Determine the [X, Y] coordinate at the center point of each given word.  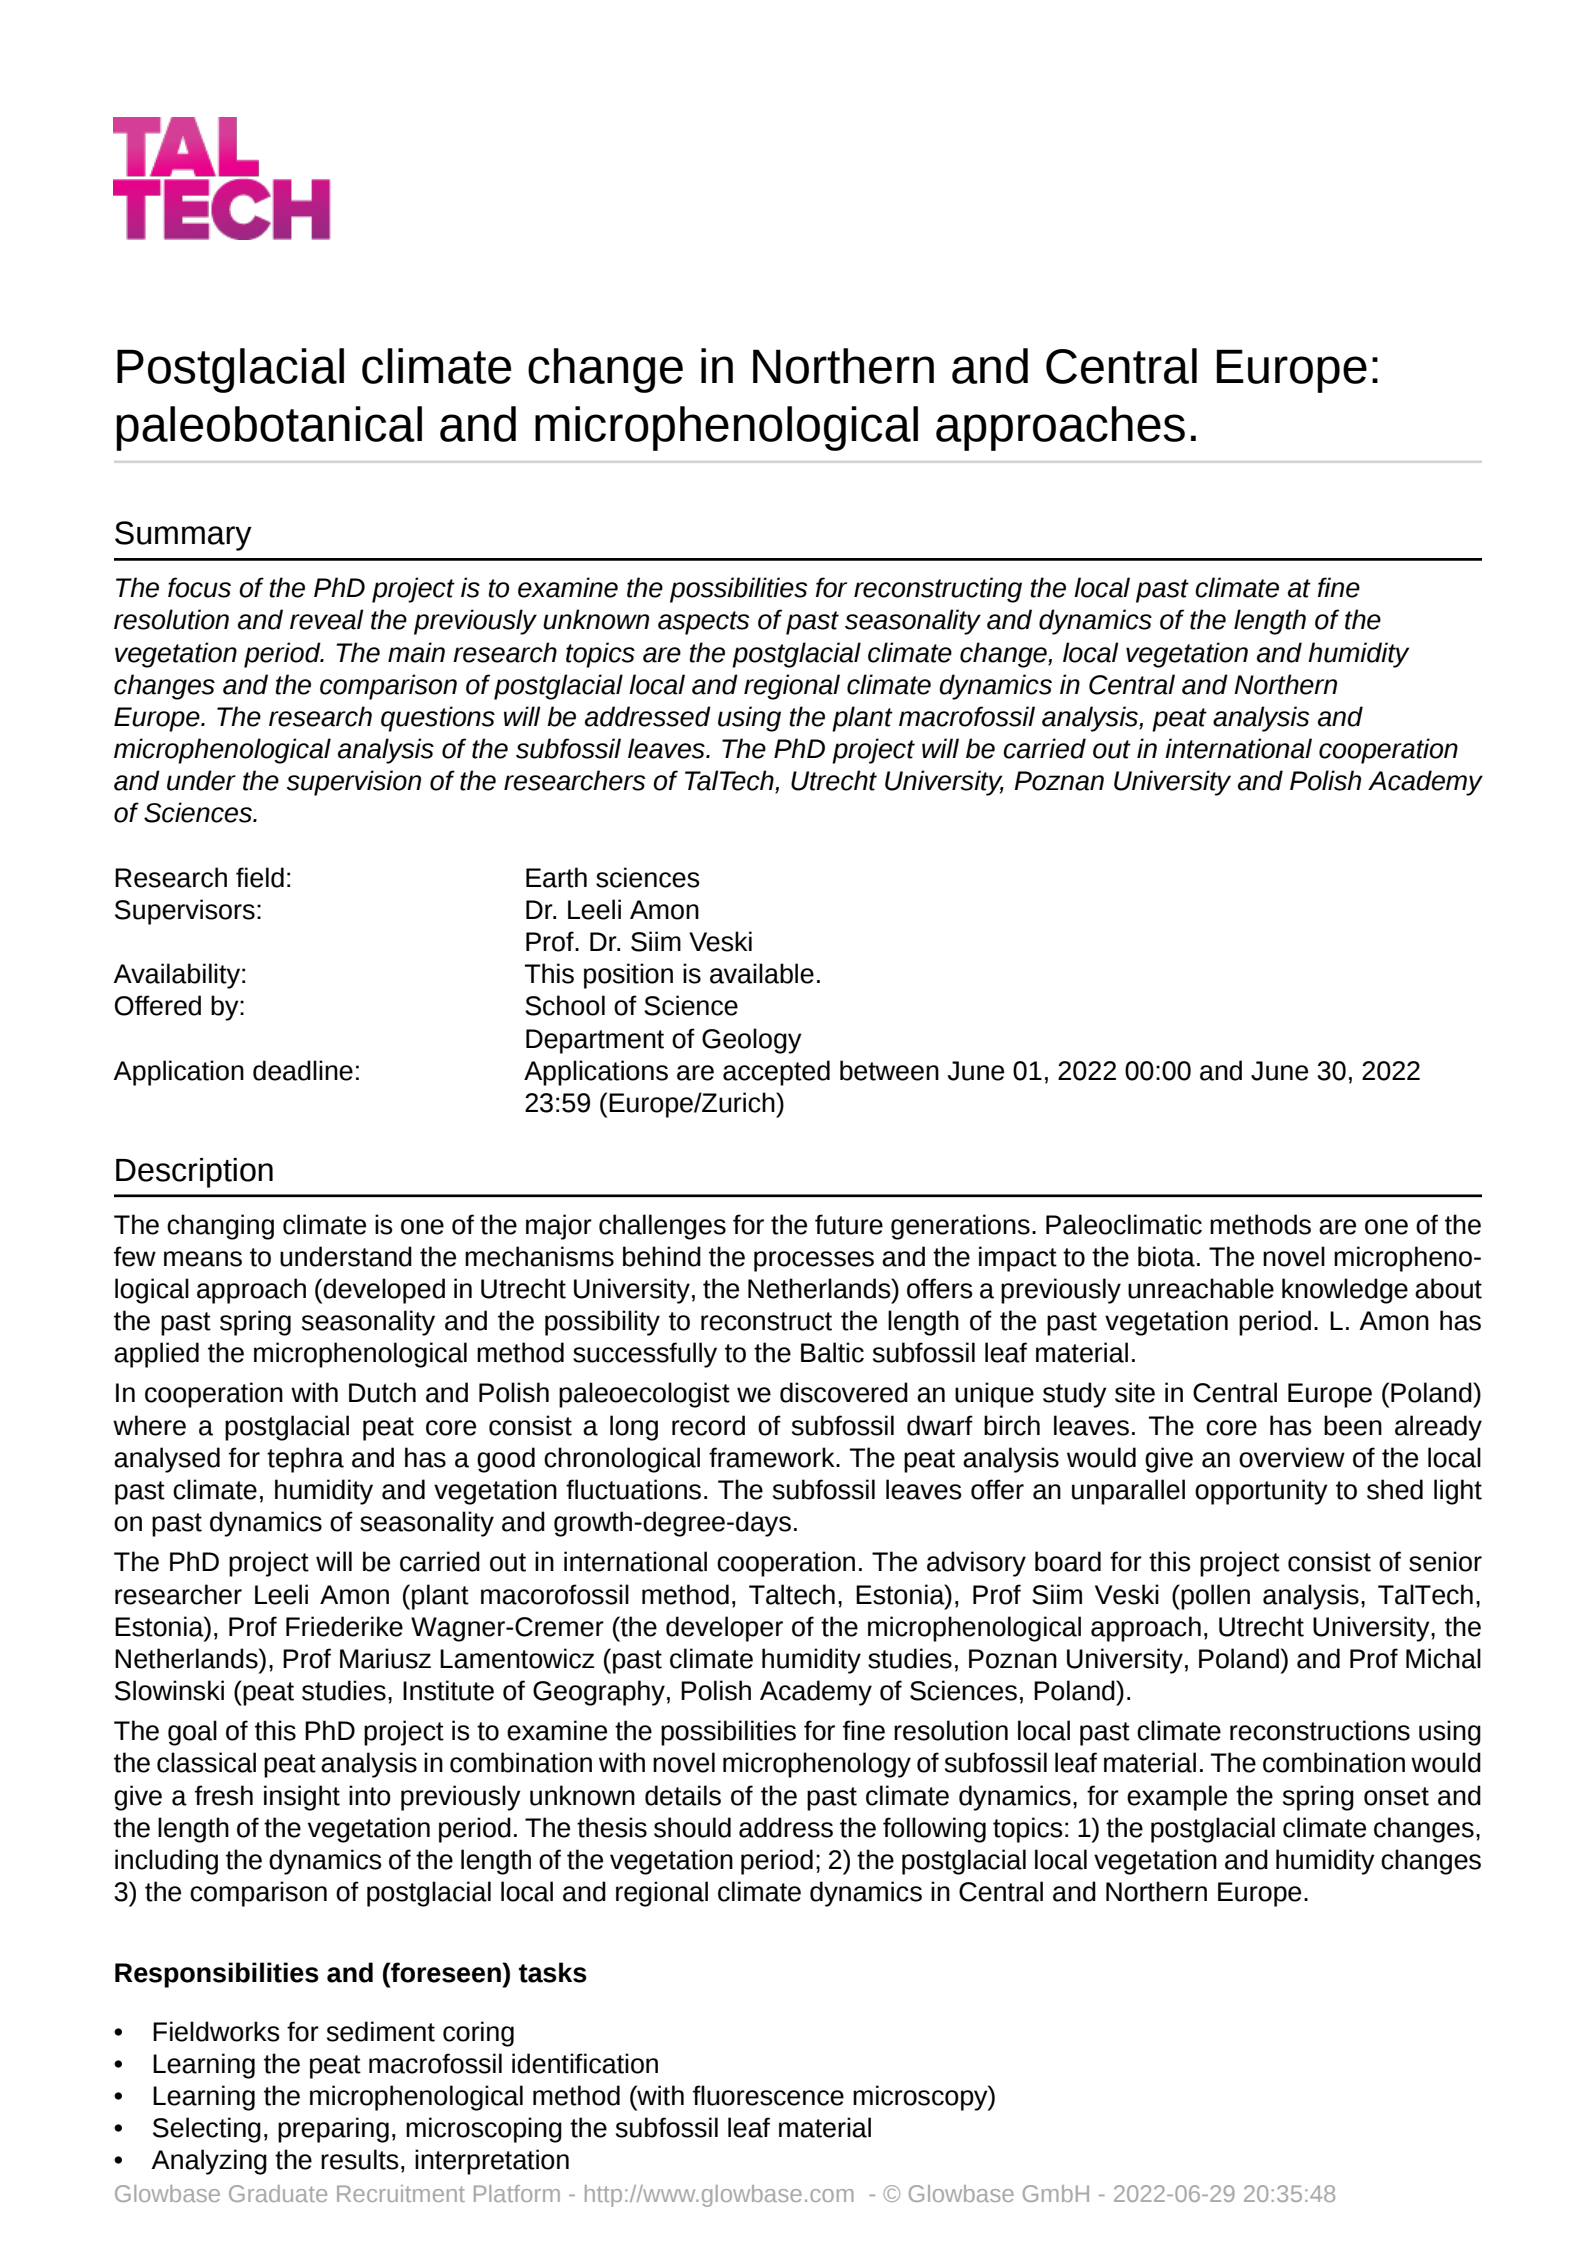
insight [302, 1798]
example [1177, 1798]
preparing [333, 2130]
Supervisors [185, 912]
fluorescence [768, 2095]
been [1353, 1425]
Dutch [382, 1392]
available [762, 973]
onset [1396, 1796]
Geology [752, 1041]
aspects [703, 623]
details [683, 1795]
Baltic [832, 1352]
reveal [327, 619]
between [889, 1070]
